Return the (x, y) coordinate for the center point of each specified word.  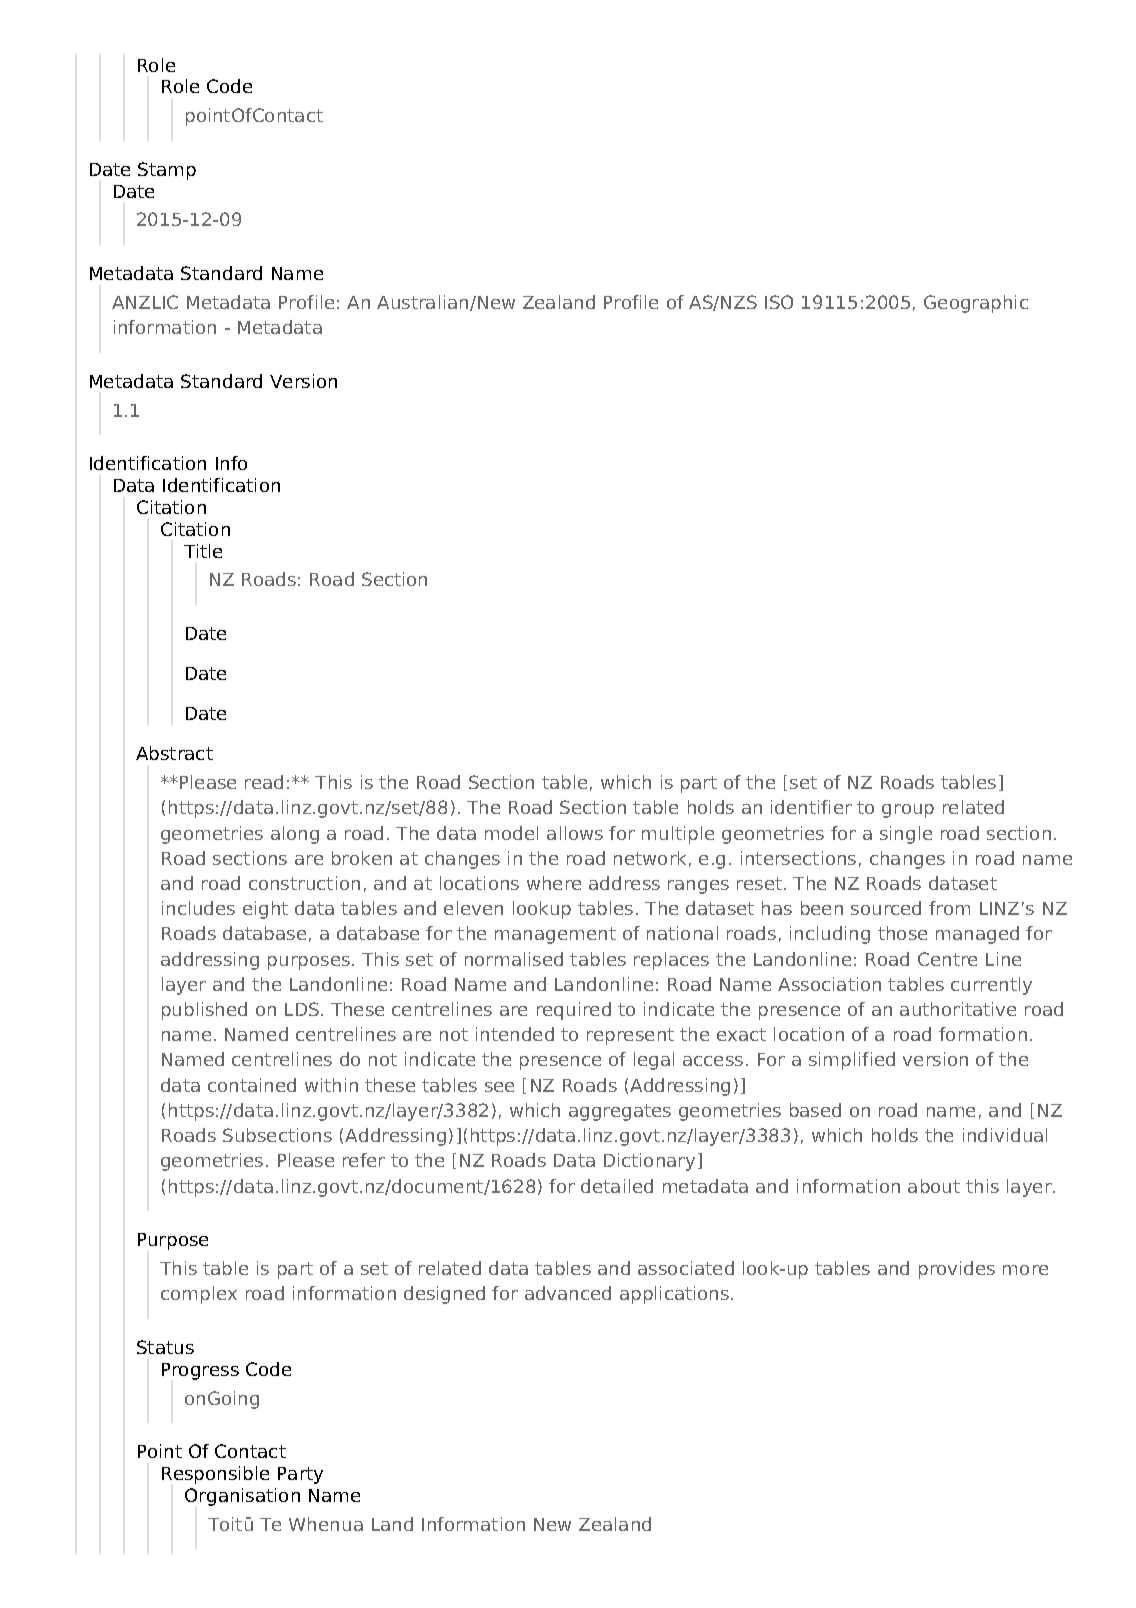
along (295, 835)
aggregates (620, 1112)
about (934, 1186)
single (906, 835)
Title (203, 551)
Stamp (167, 171)
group (908, 811)
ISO (779, 302)
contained (252, 1085)
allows (575, 833)
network (650, 858)
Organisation (242, 1497)
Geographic (976, 304)
